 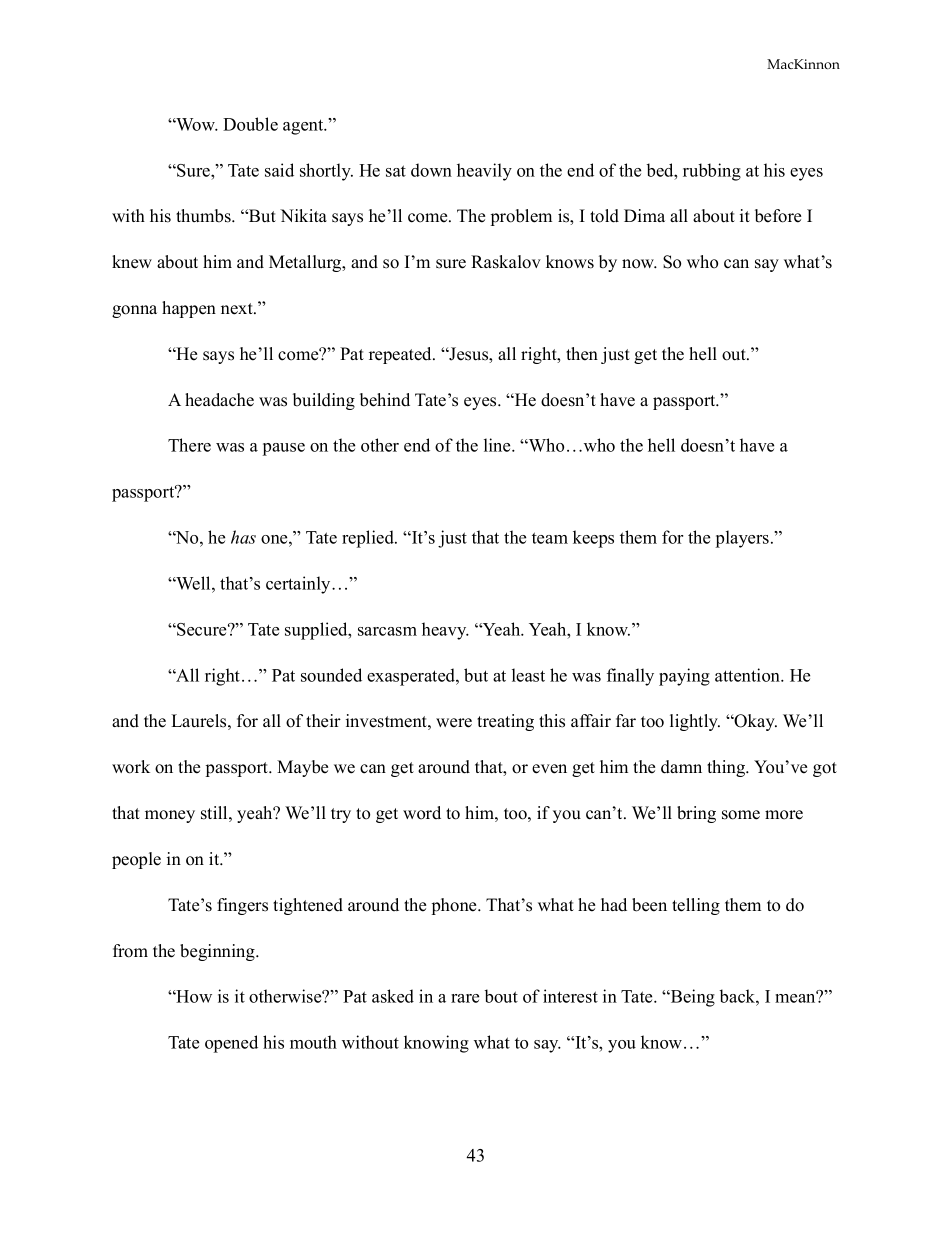 What do you see at coordinates (250, 124) in the page?
I see `Double` at bounding box center [250, 124].
